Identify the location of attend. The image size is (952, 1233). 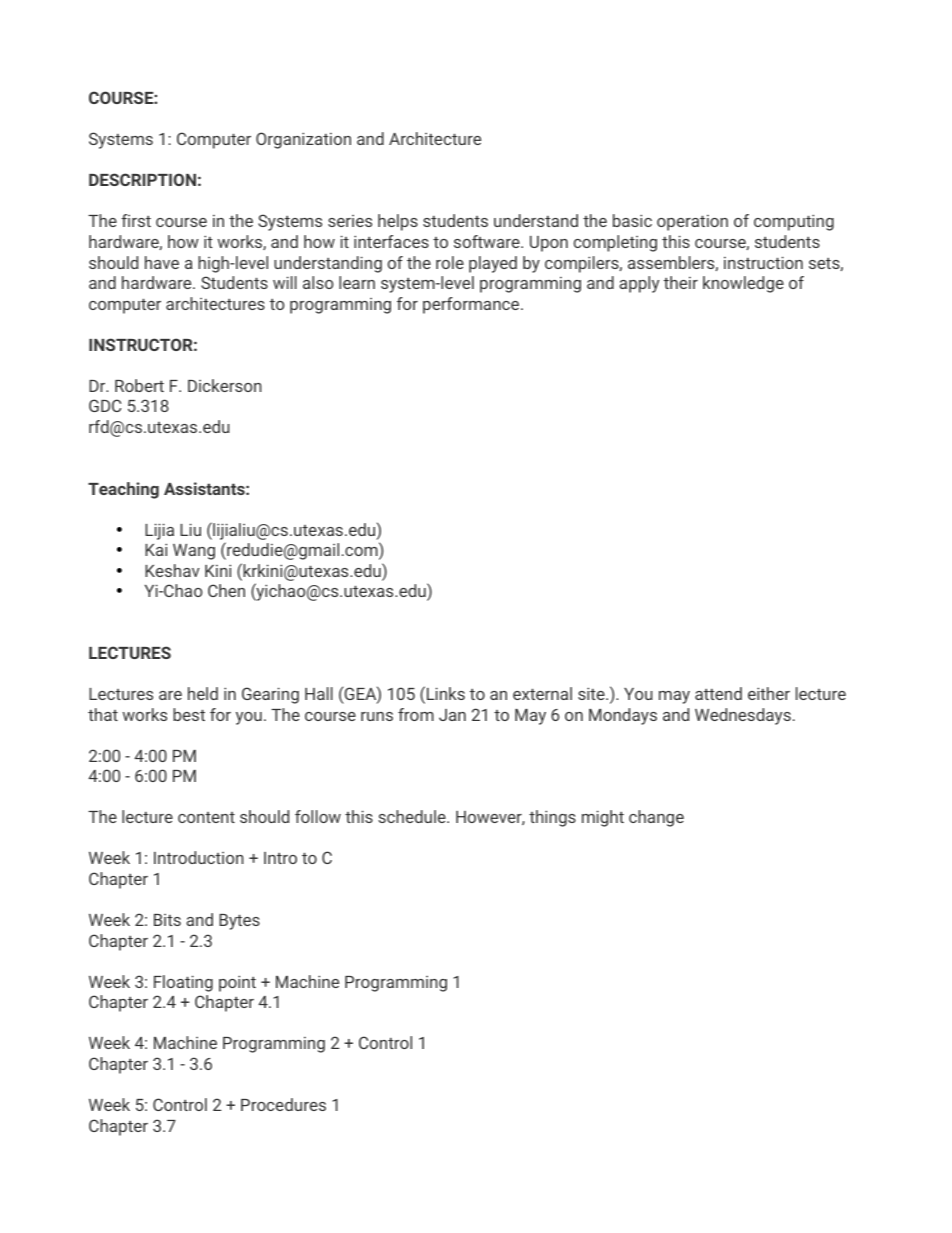
(718, 693).
